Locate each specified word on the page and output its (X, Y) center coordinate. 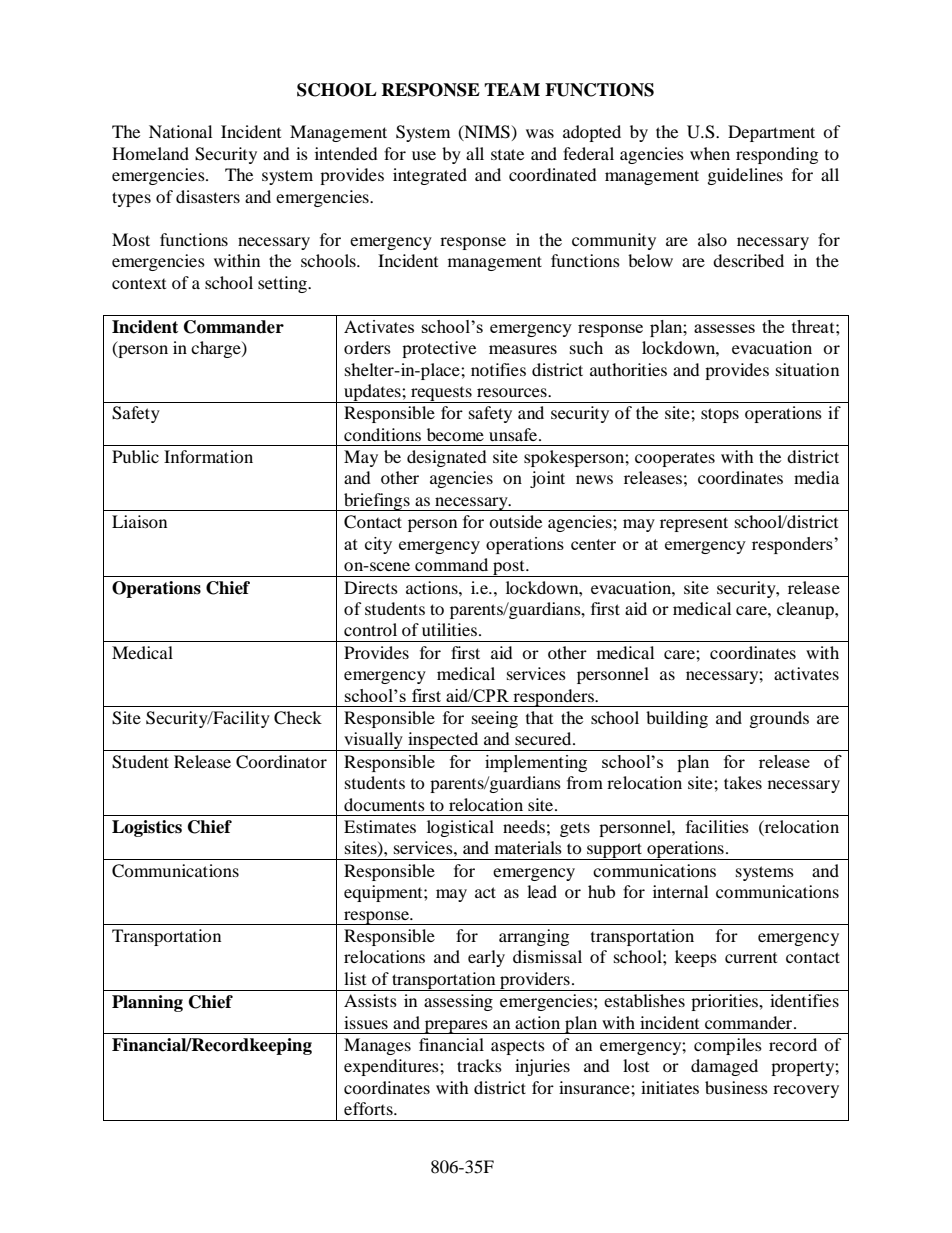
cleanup (806, 610)
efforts (369, 1108)
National (180, 131)
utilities (449, 629)
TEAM (512, 89)
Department (771, 133)
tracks (479, 1065)
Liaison (139, 521)
